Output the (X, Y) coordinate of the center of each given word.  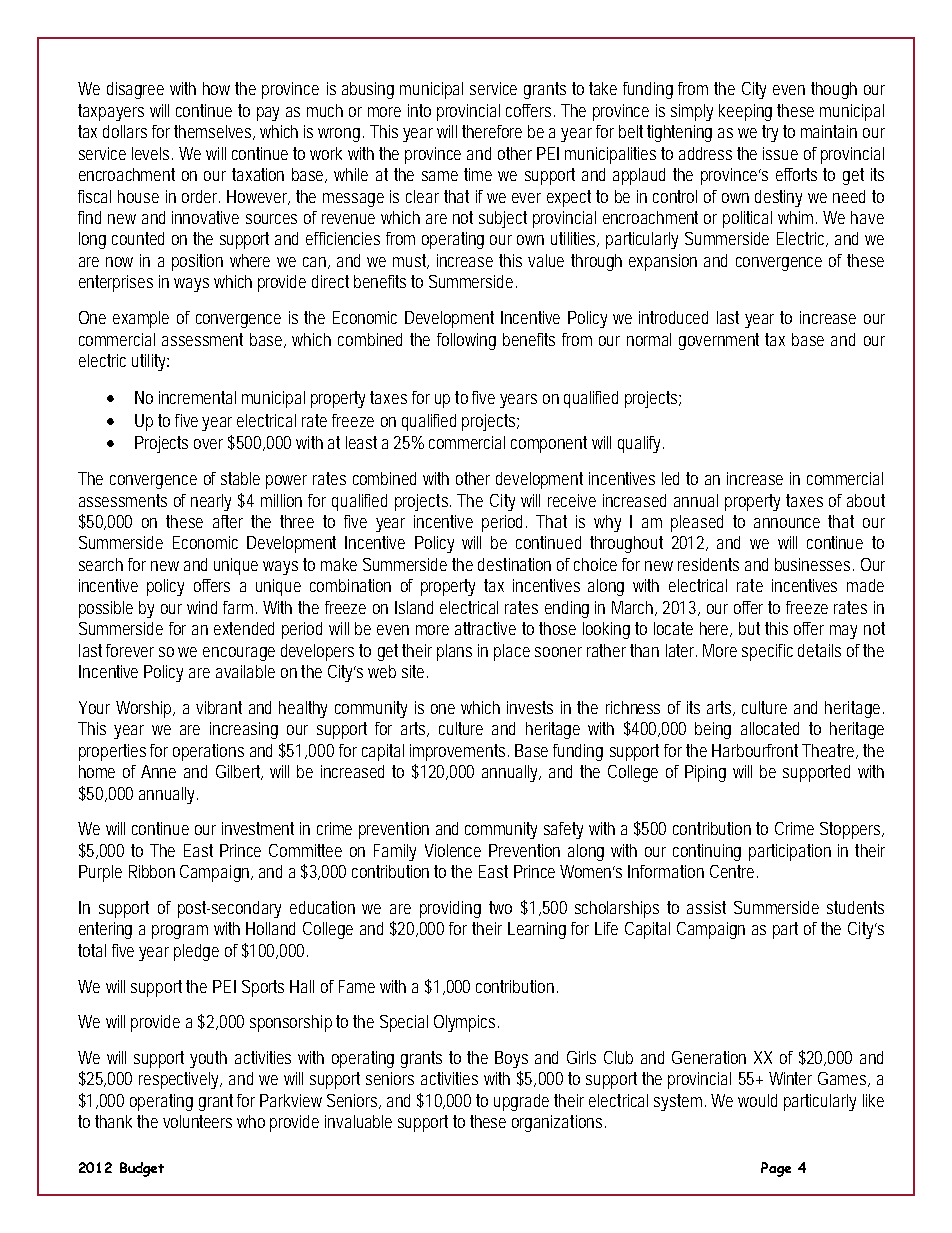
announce (787, 523)
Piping (705, 773)
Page (776, 1169)
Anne (158, 771)
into (419, 110)
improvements (459, 752)
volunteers (197, 1121)
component (549, 444)
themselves (214, 132)
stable (240, 478)
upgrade (521, 1102)
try (773, 133)
